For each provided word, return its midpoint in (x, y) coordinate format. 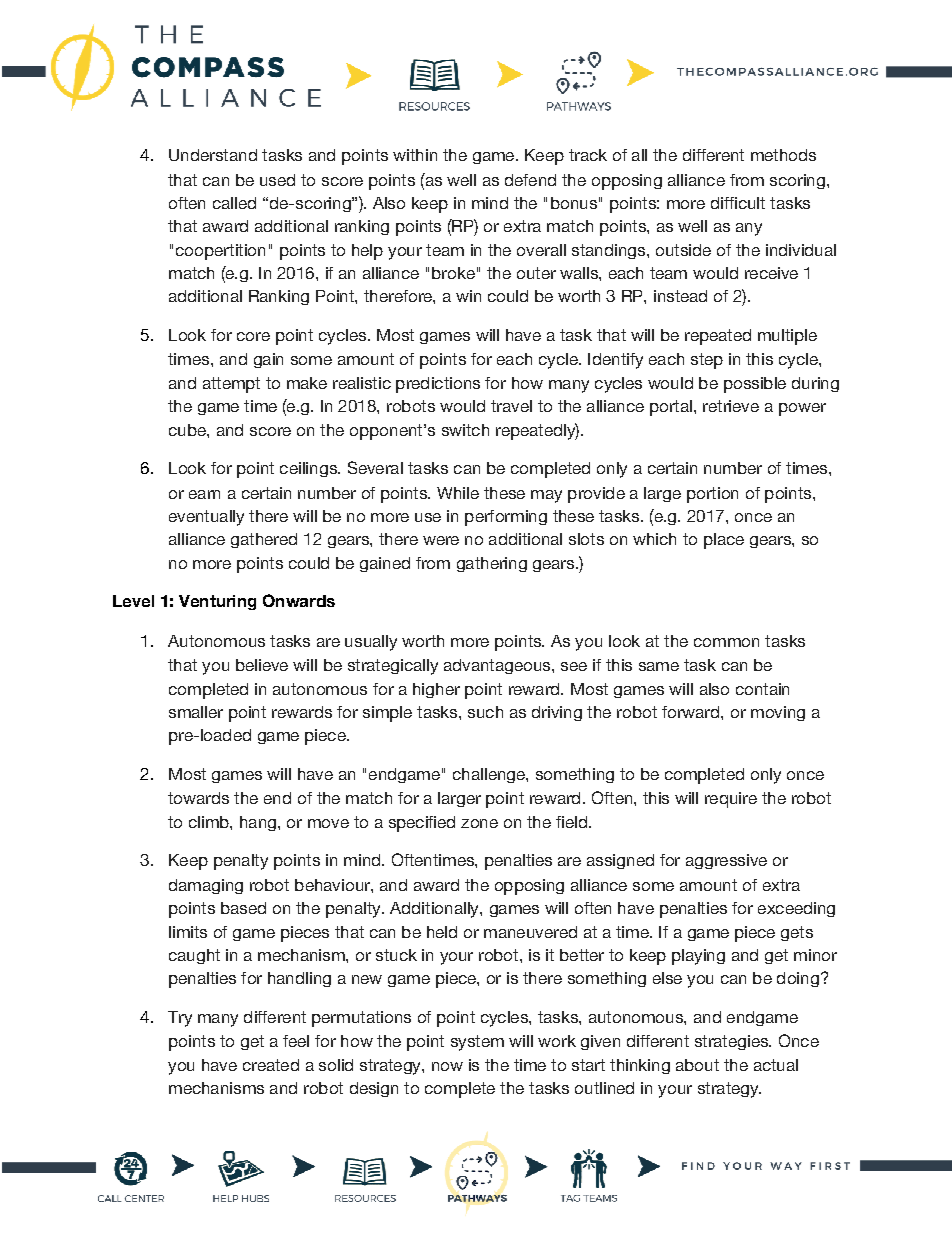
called (234, 203)
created (271, 1065)
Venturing (217, 602)
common (726, 642)
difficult (738, 203)
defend (530, 180)
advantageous (498, 666)
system (477, 1043)
